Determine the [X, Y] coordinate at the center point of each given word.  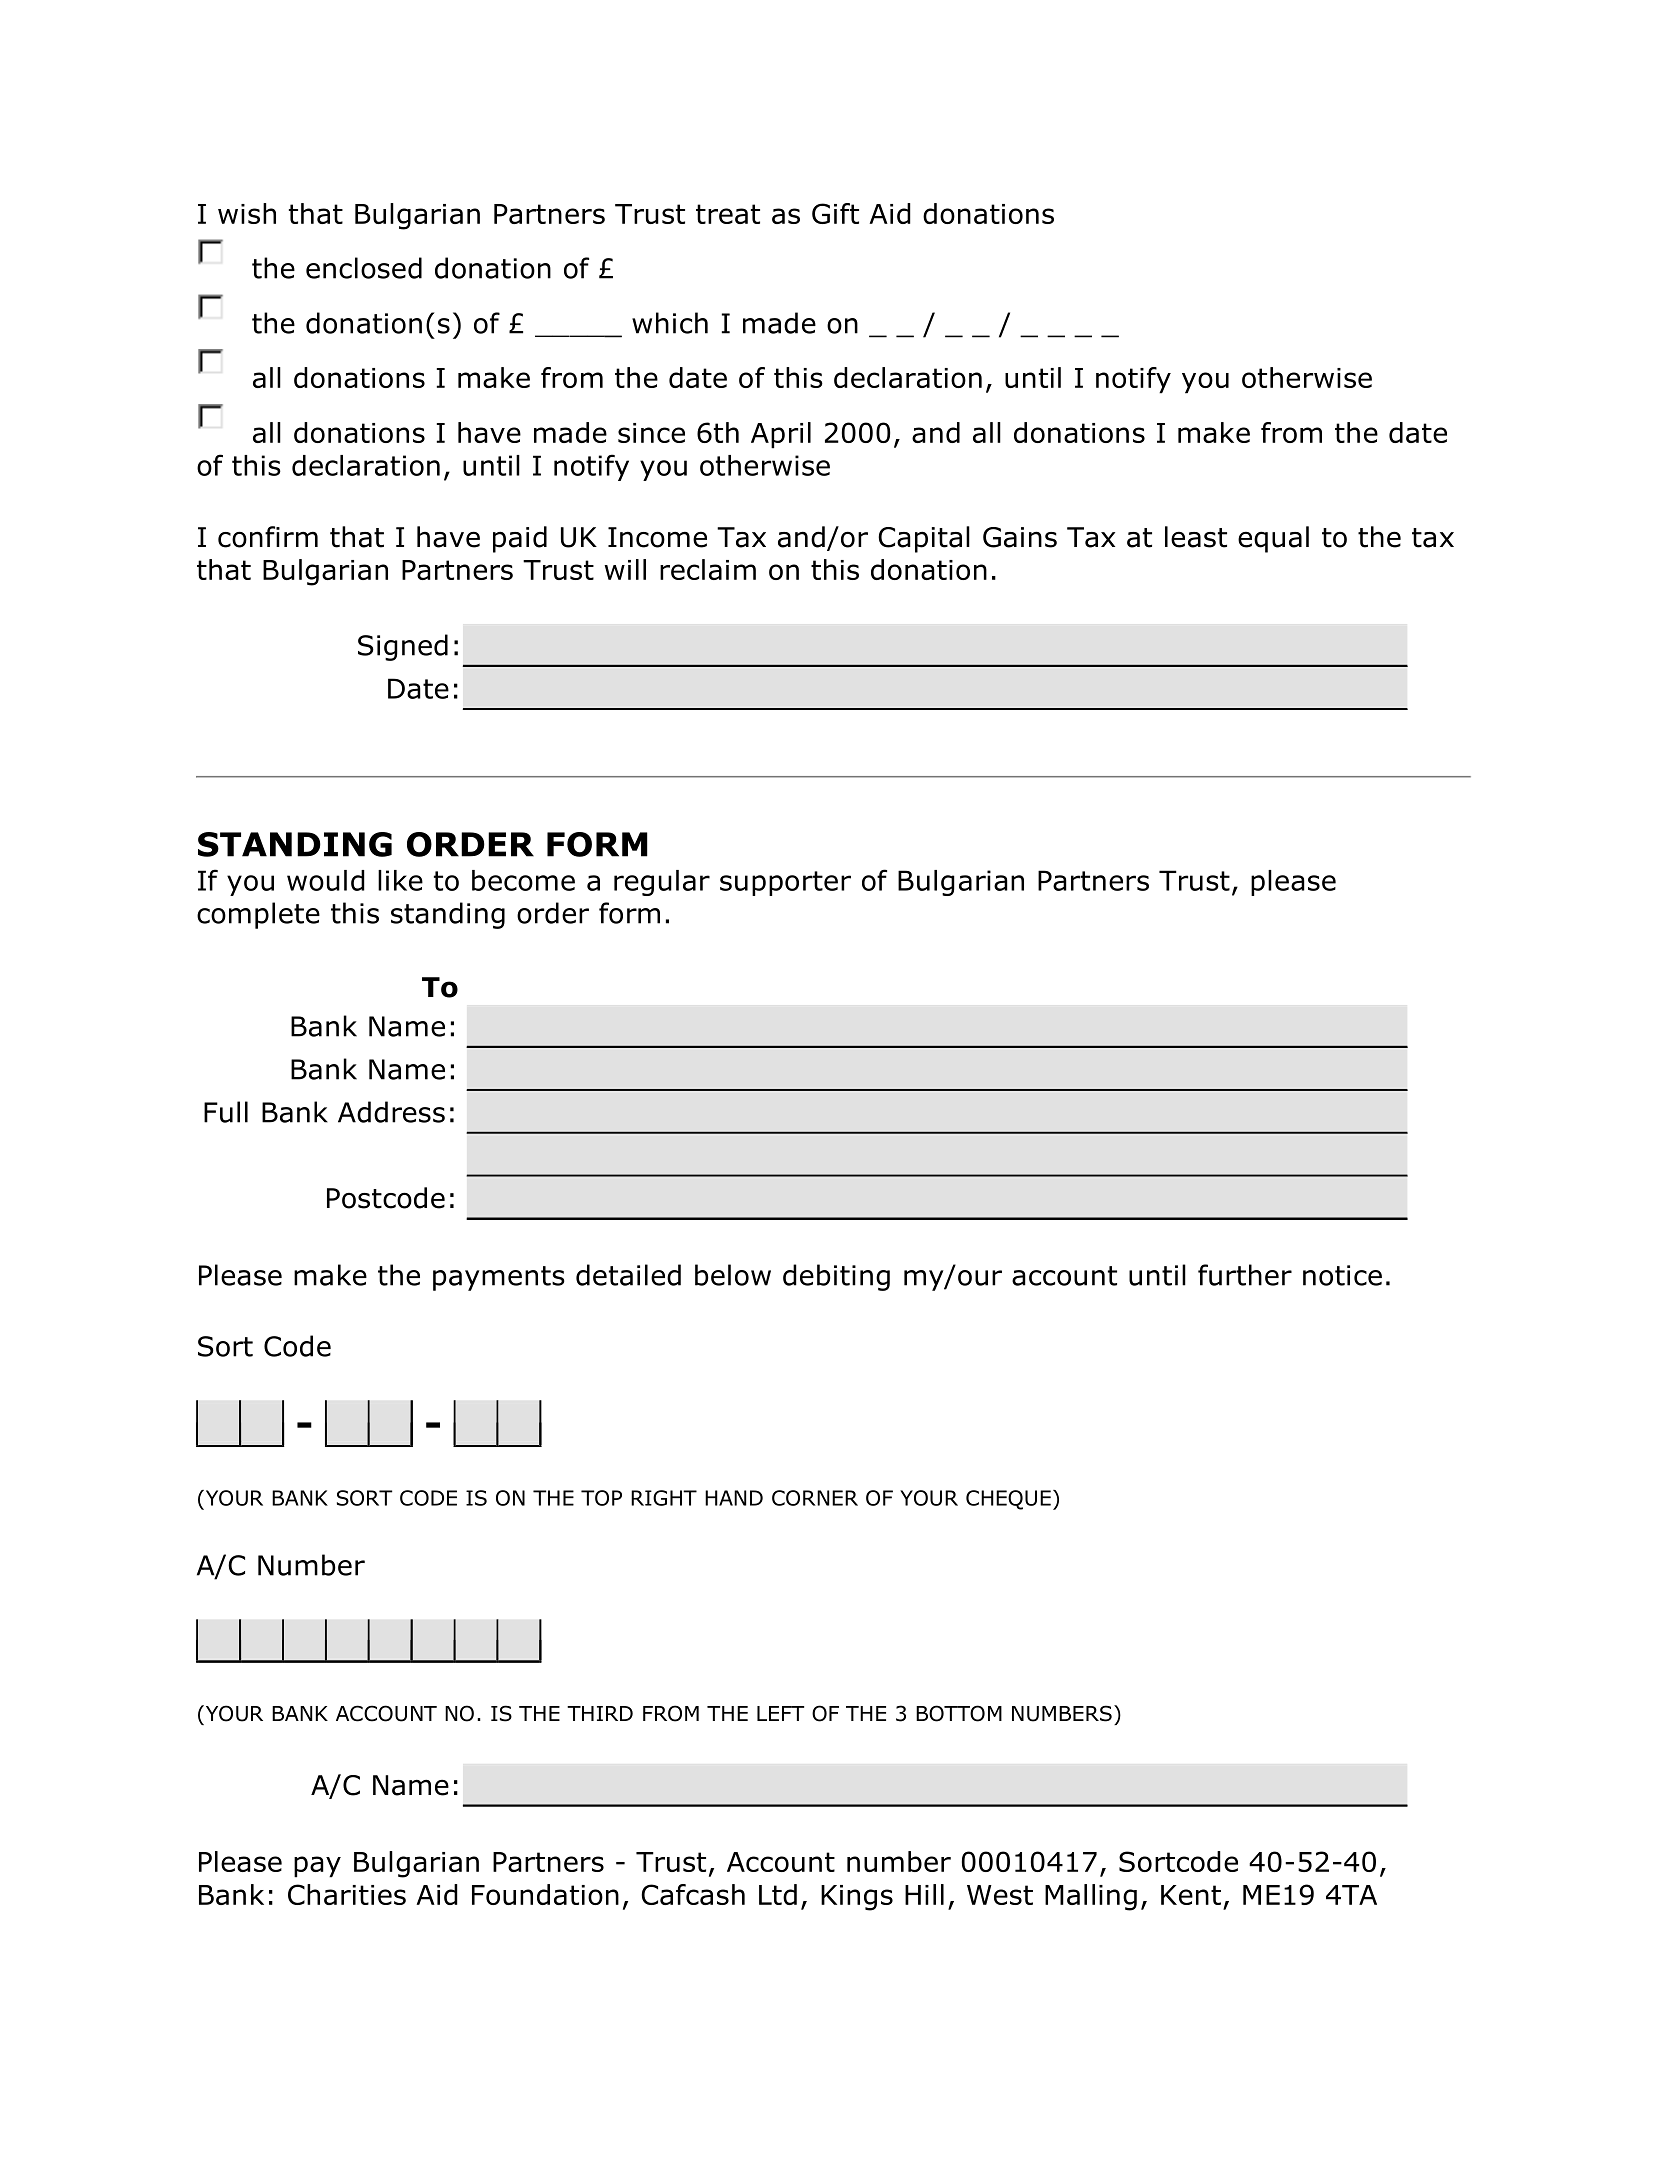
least [1196, 537]
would [326, 880]
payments [499, 1278]
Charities [347, 1894]
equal [1273, 539]
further [1245, 1275]
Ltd [778, 1894]
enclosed [364, 268]
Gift [835, 213]
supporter [785, 883]
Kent [1191, 1895]
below [733, 1275]
